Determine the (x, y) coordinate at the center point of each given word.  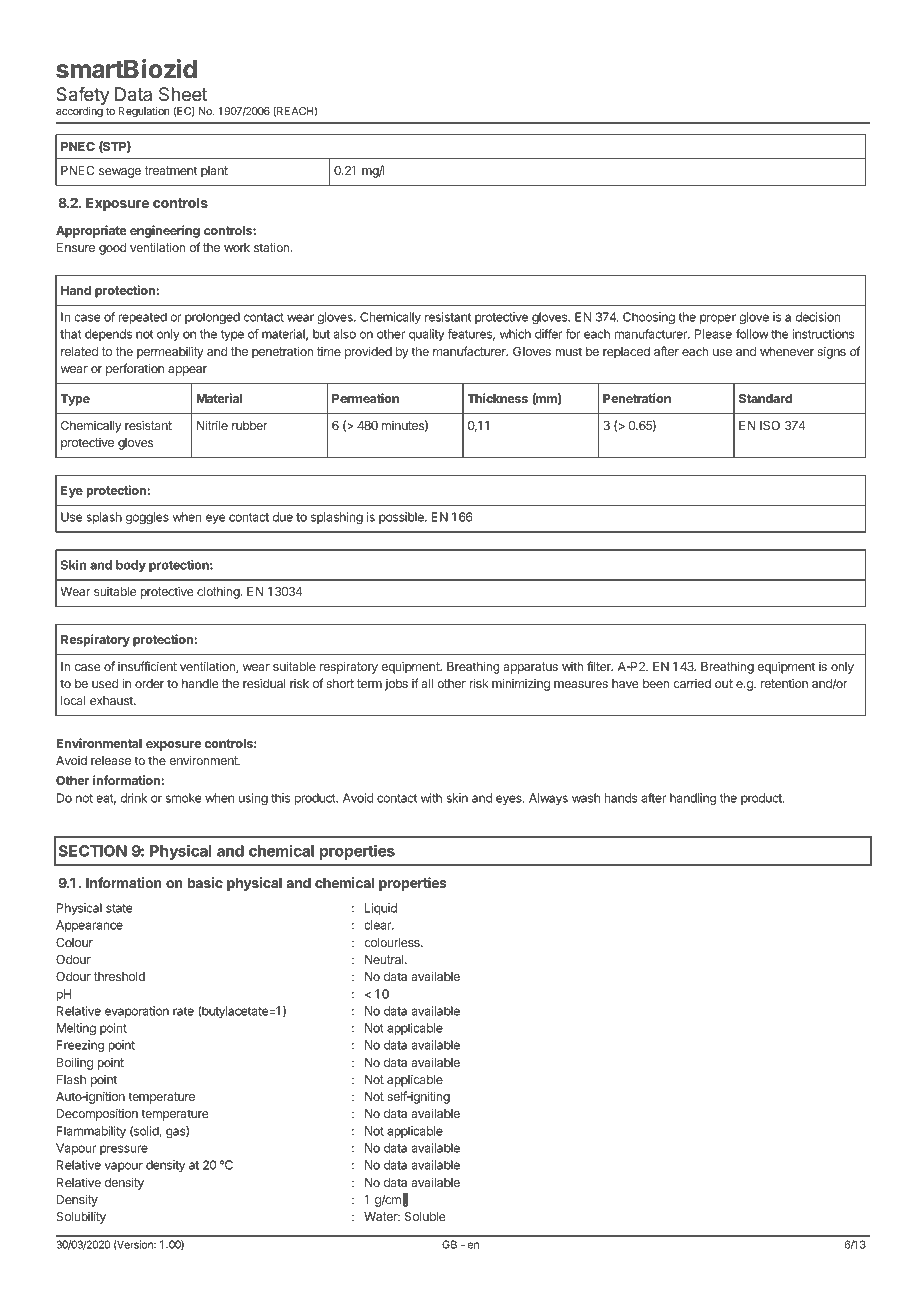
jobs (396, 684)
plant (214, 172)
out (724, 683)
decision (818, 317)
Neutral (385, 959)
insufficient (147, 666)
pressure (124, 1150)
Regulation (144, 112)
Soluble (425, 1216)
